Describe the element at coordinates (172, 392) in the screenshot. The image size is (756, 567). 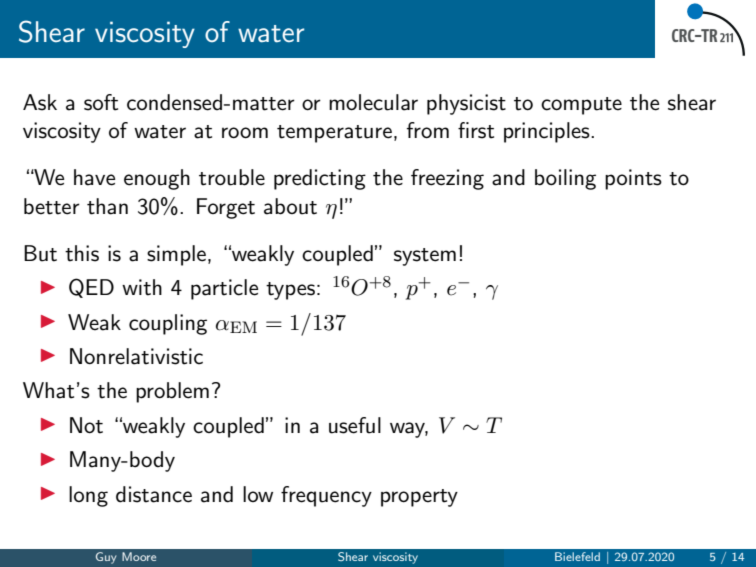
I see `problem` at that location.
